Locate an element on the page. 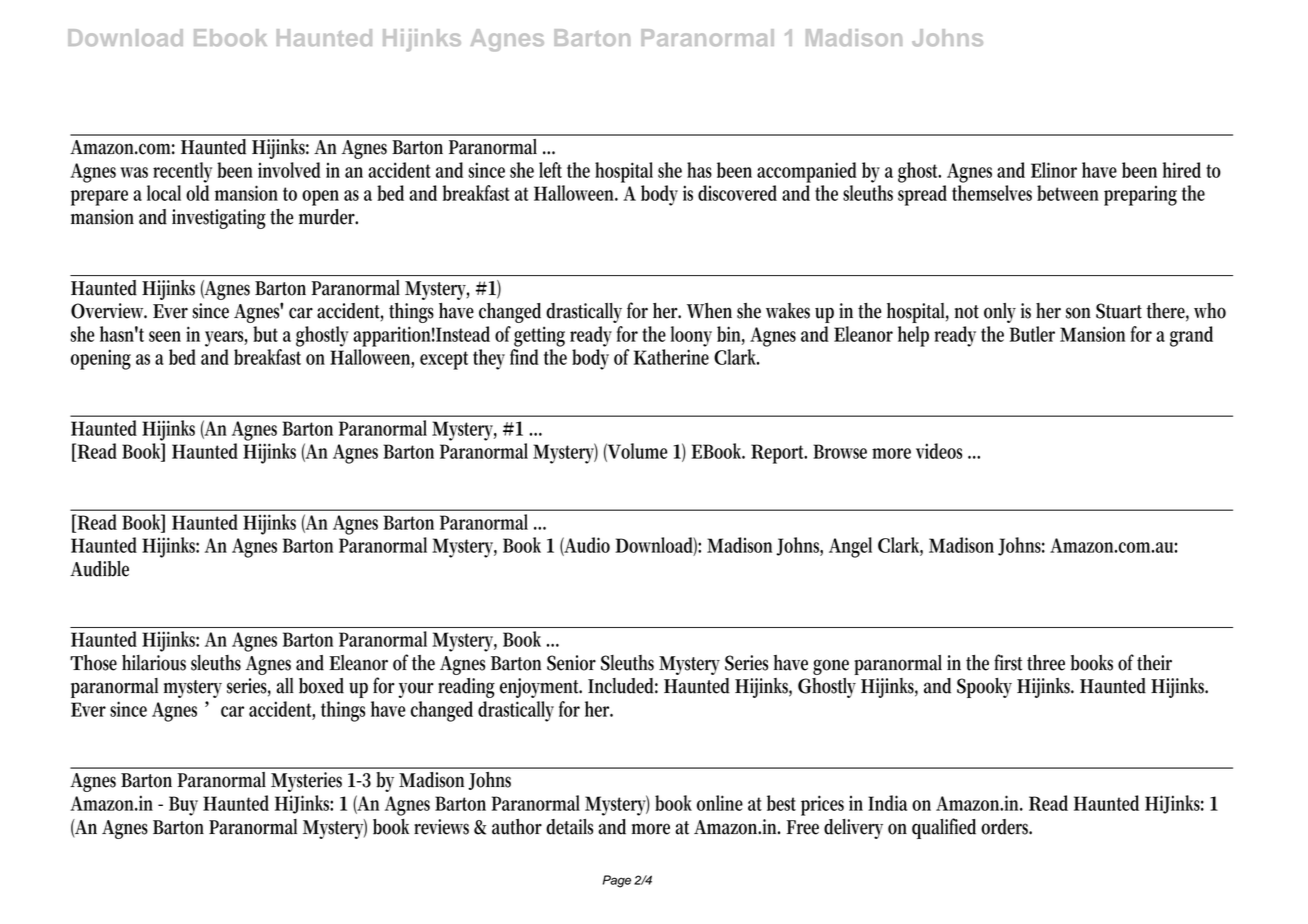 The height and width of the document is (924, 1308). old is located at coordinates (197, 193).
